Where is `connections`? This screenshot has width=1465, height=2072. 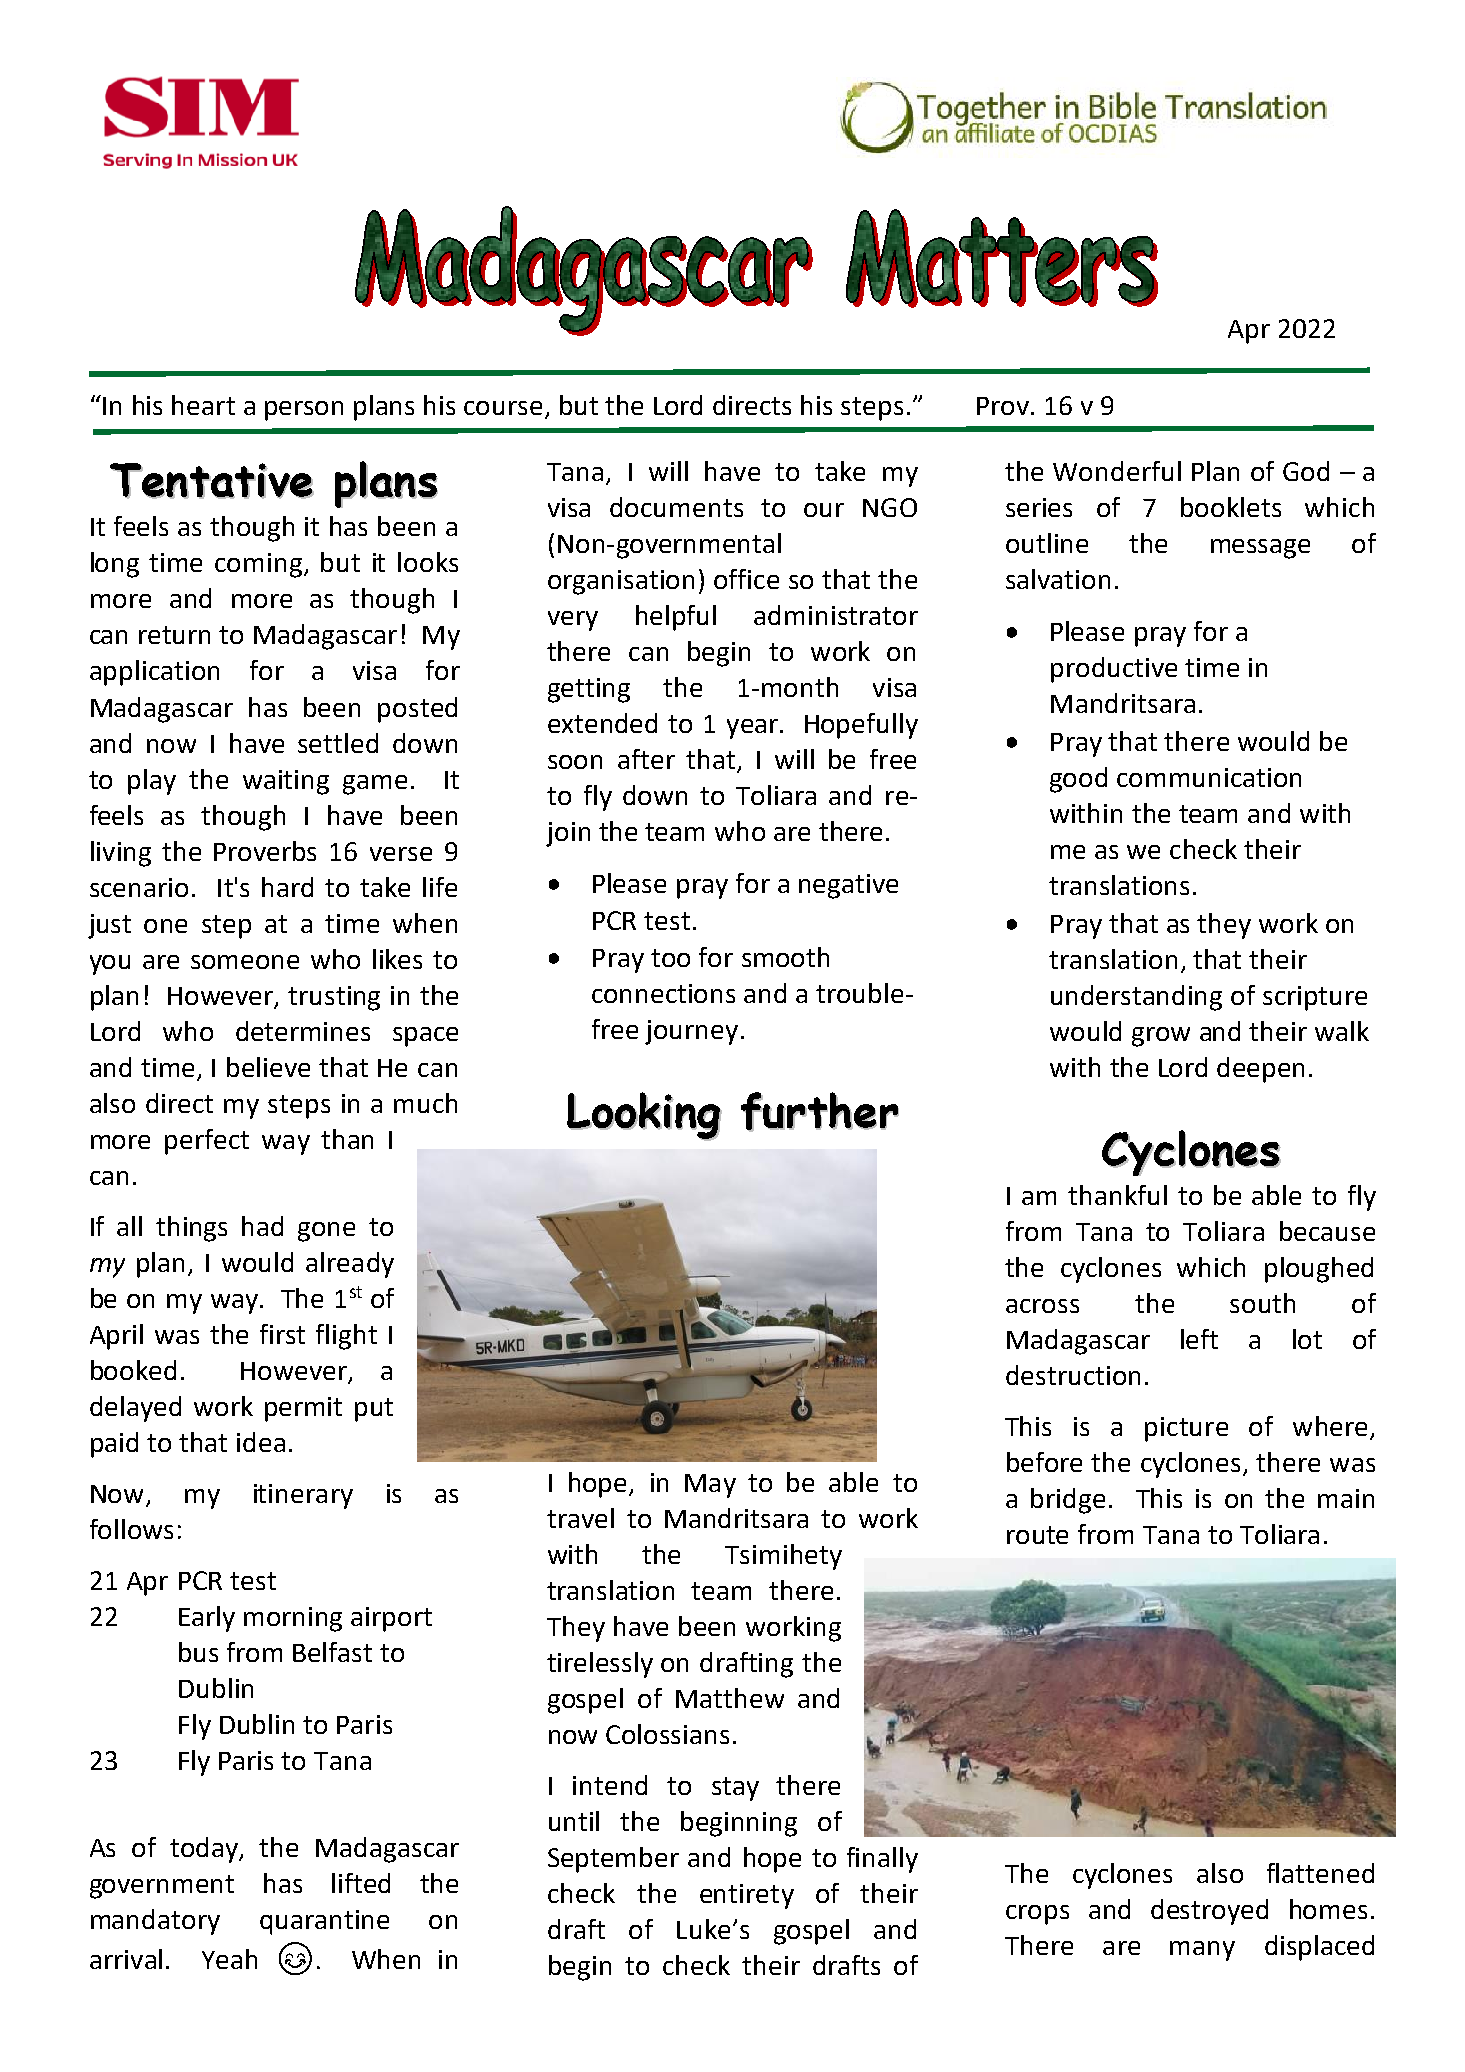
connections is located at coordinates (663, 993).
